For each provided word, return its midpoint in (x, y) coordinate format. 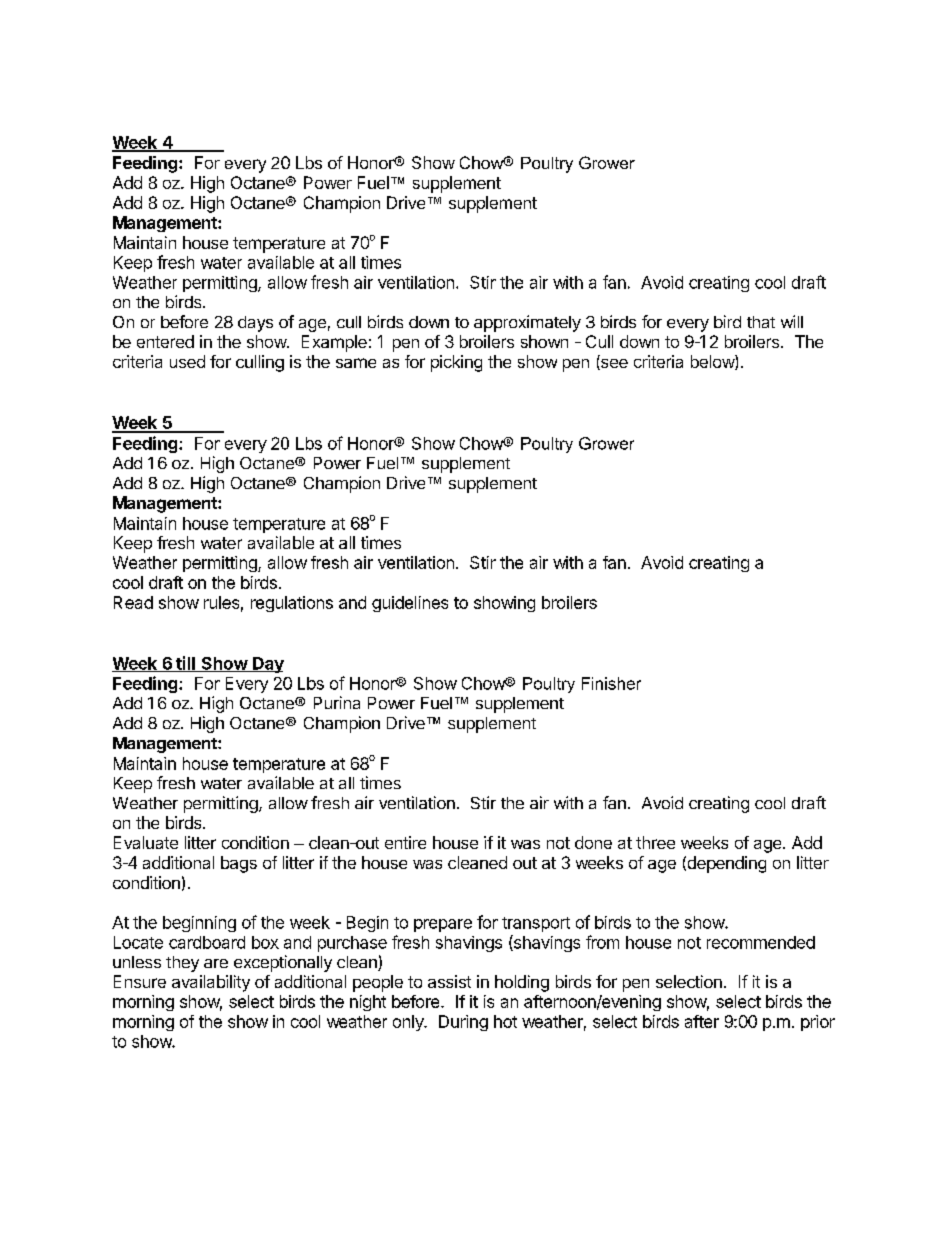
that (761, 322)
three (655, 842)
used (187, 361)
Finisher (611, 683)
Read (133, 602)
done (593, 842)
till (185, 664)
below (713, 362)
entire (405, 842)
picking (456, 363)
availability (211, 983)
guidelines (410, 604)
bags (239, 864)
